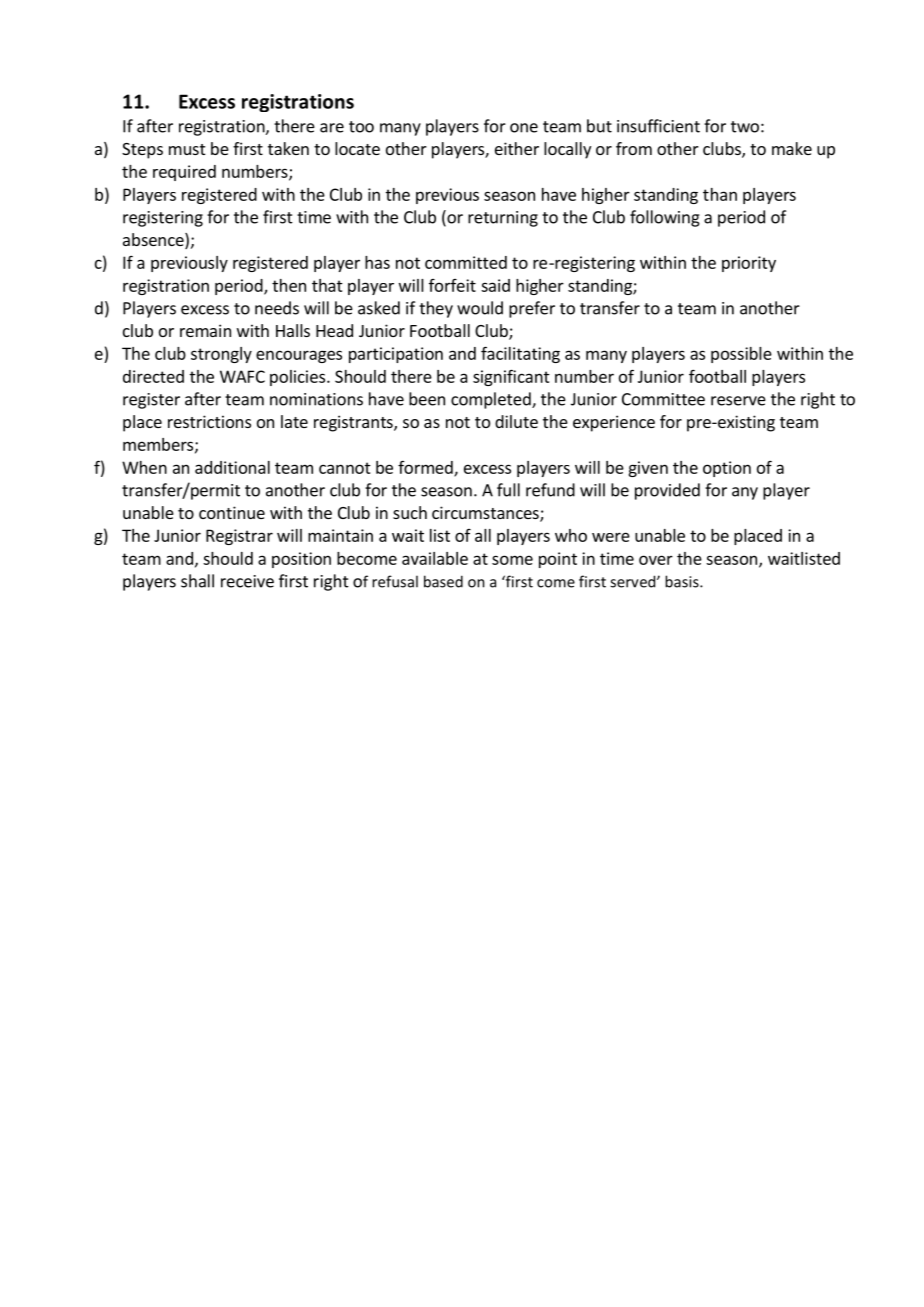  Describe the element at coordinates (517, 148) in the document. I see `either` at that location.
